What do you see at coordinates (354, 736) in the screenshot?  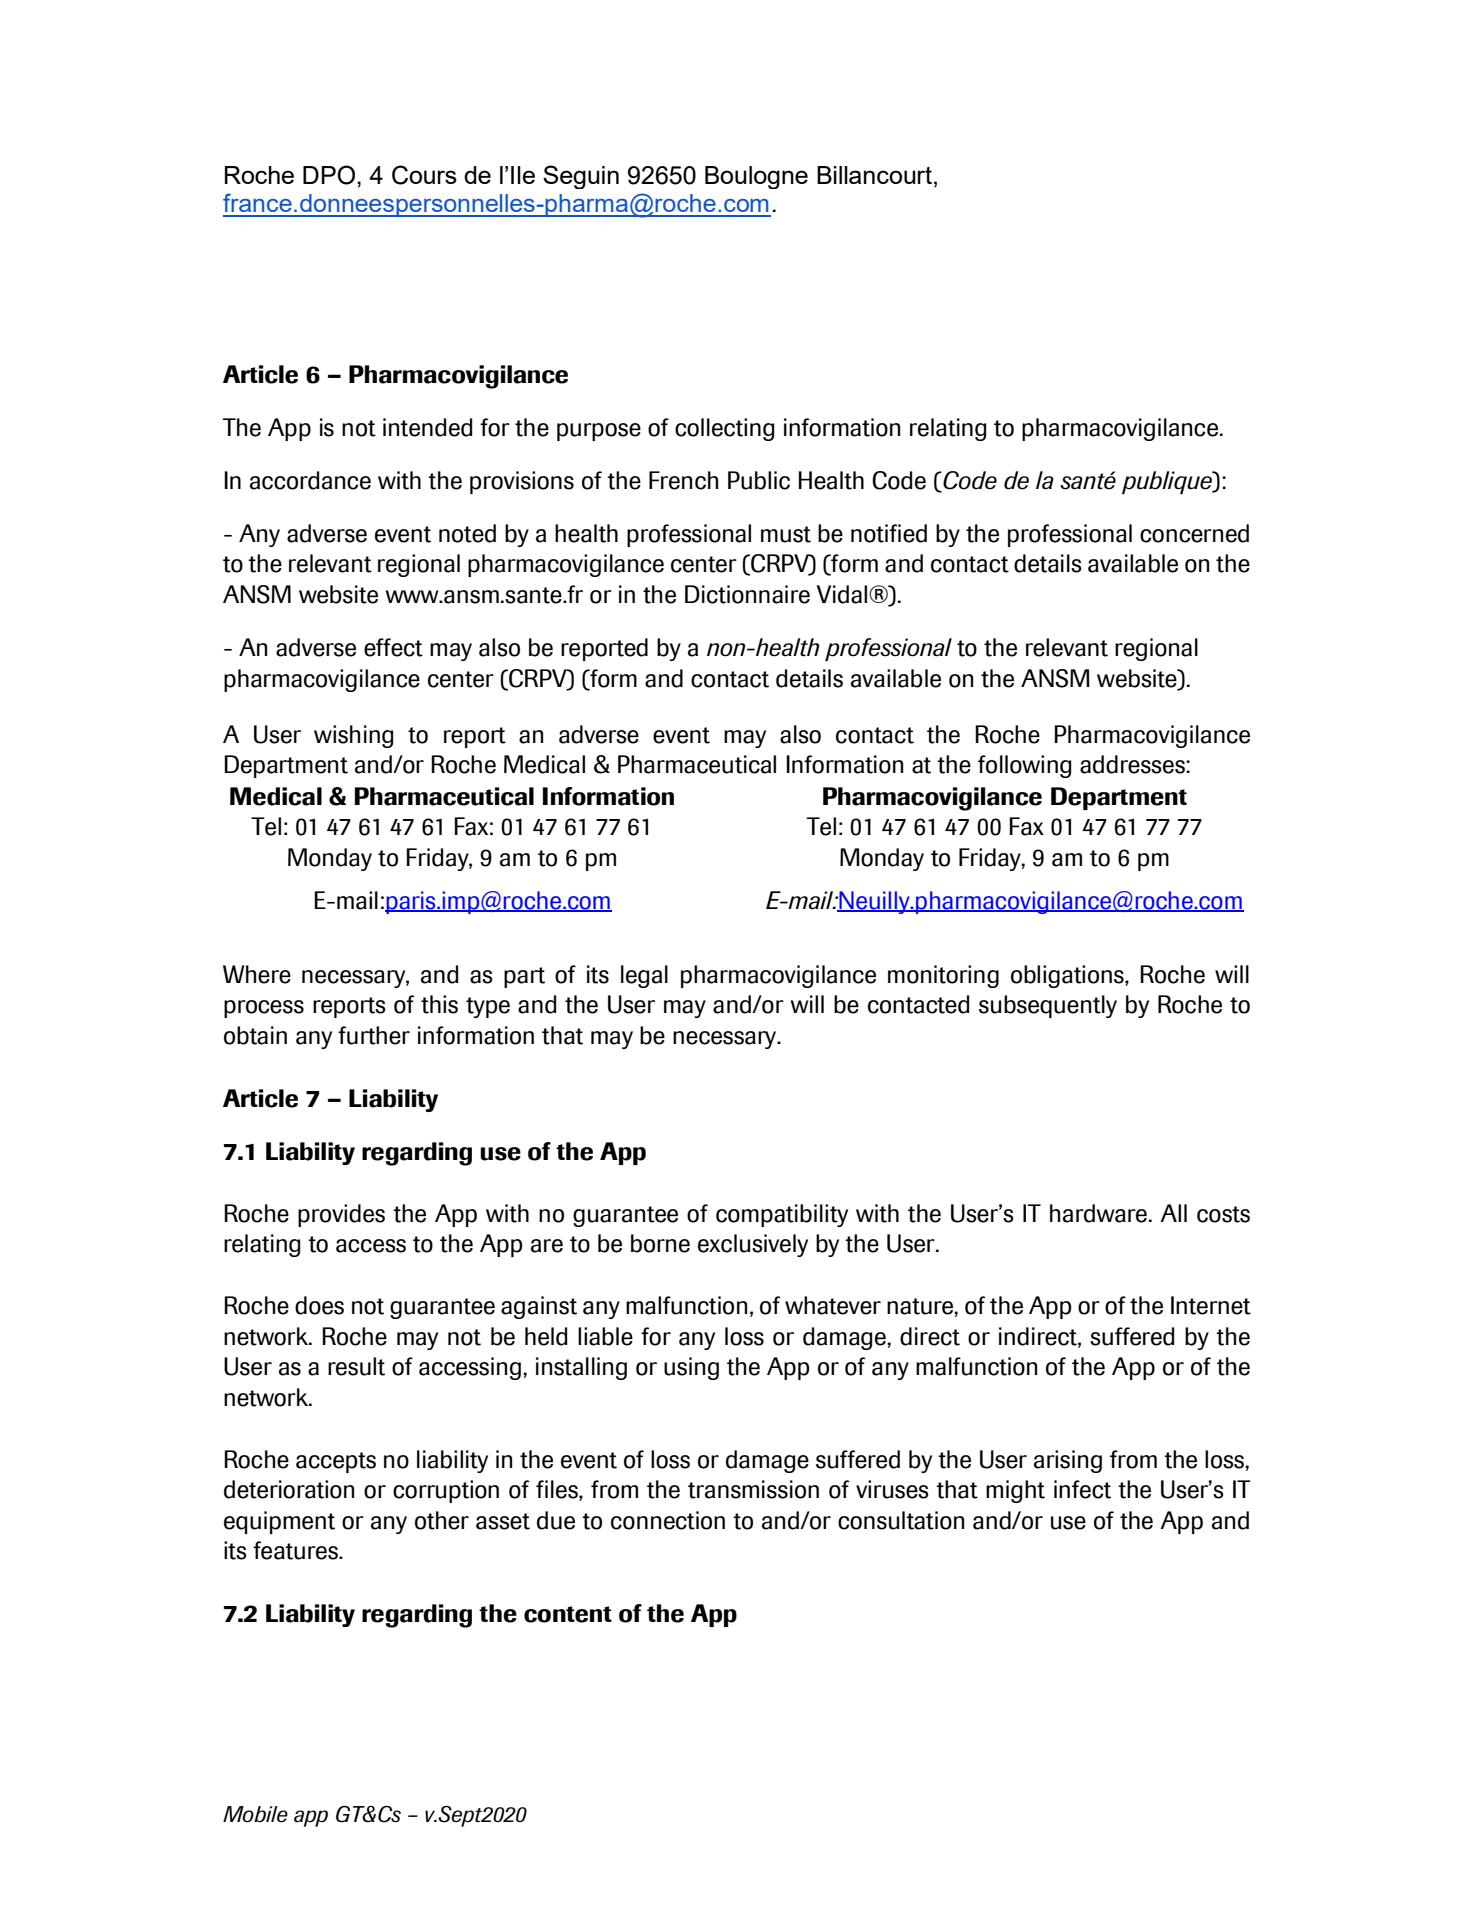 I see `wishing` at bounding box center [354, 736].
